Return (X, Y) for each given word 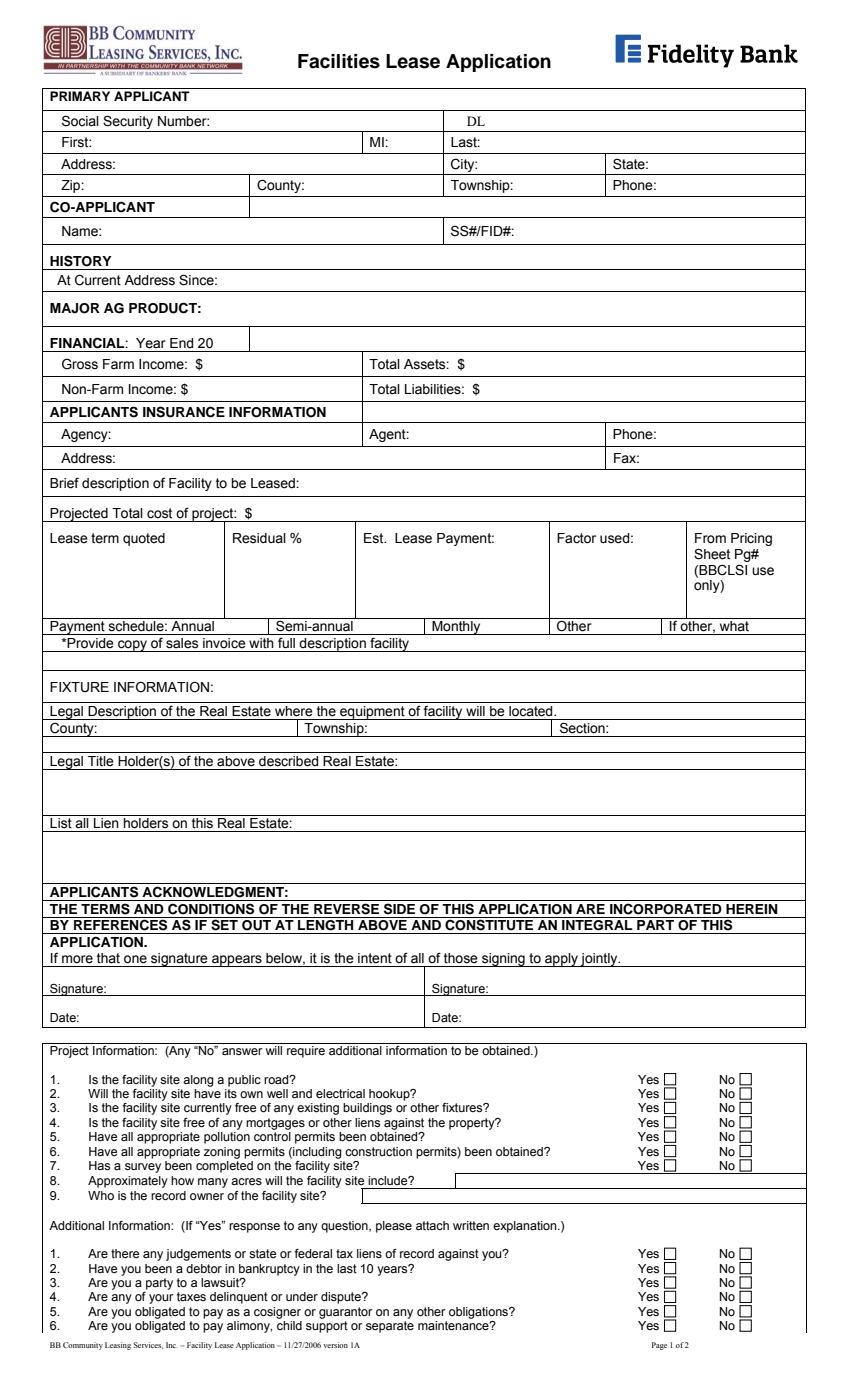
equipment (372, 713)
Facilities (339, 61)
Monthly (456, 628)
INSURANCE (184, 412)
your (161, 1299)
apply (561, 960)
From (710, 538)
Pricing (751, 539)
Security (128, 122)
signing (503, 960)
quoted (144, 539)
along (198, 1081)
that (108, 958)
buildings (367, 1109)
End (181, 343)
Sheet (712, 554)
